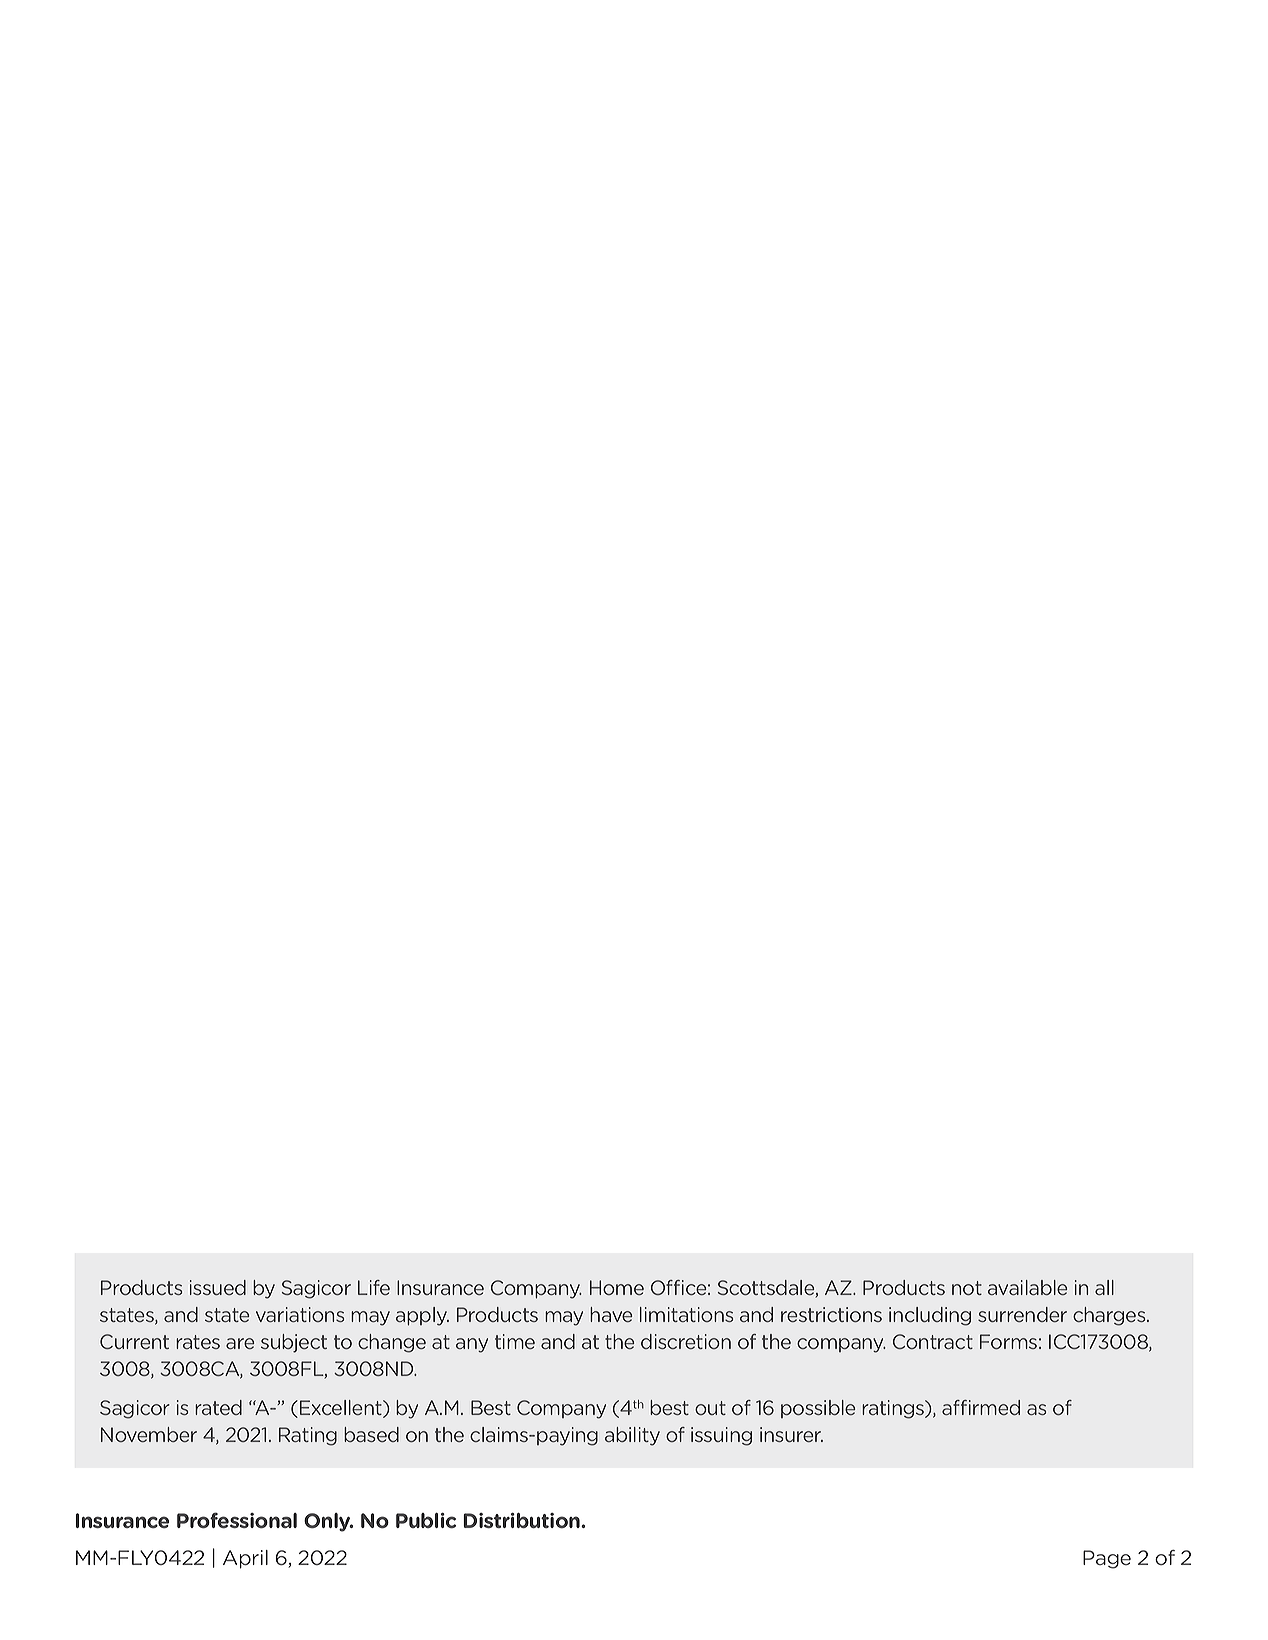 The height and width of the image is (1640, 1268). What do you see at coordinates (149, 1434) in the image?
I see `November` at bounding box center [149, 1434].
